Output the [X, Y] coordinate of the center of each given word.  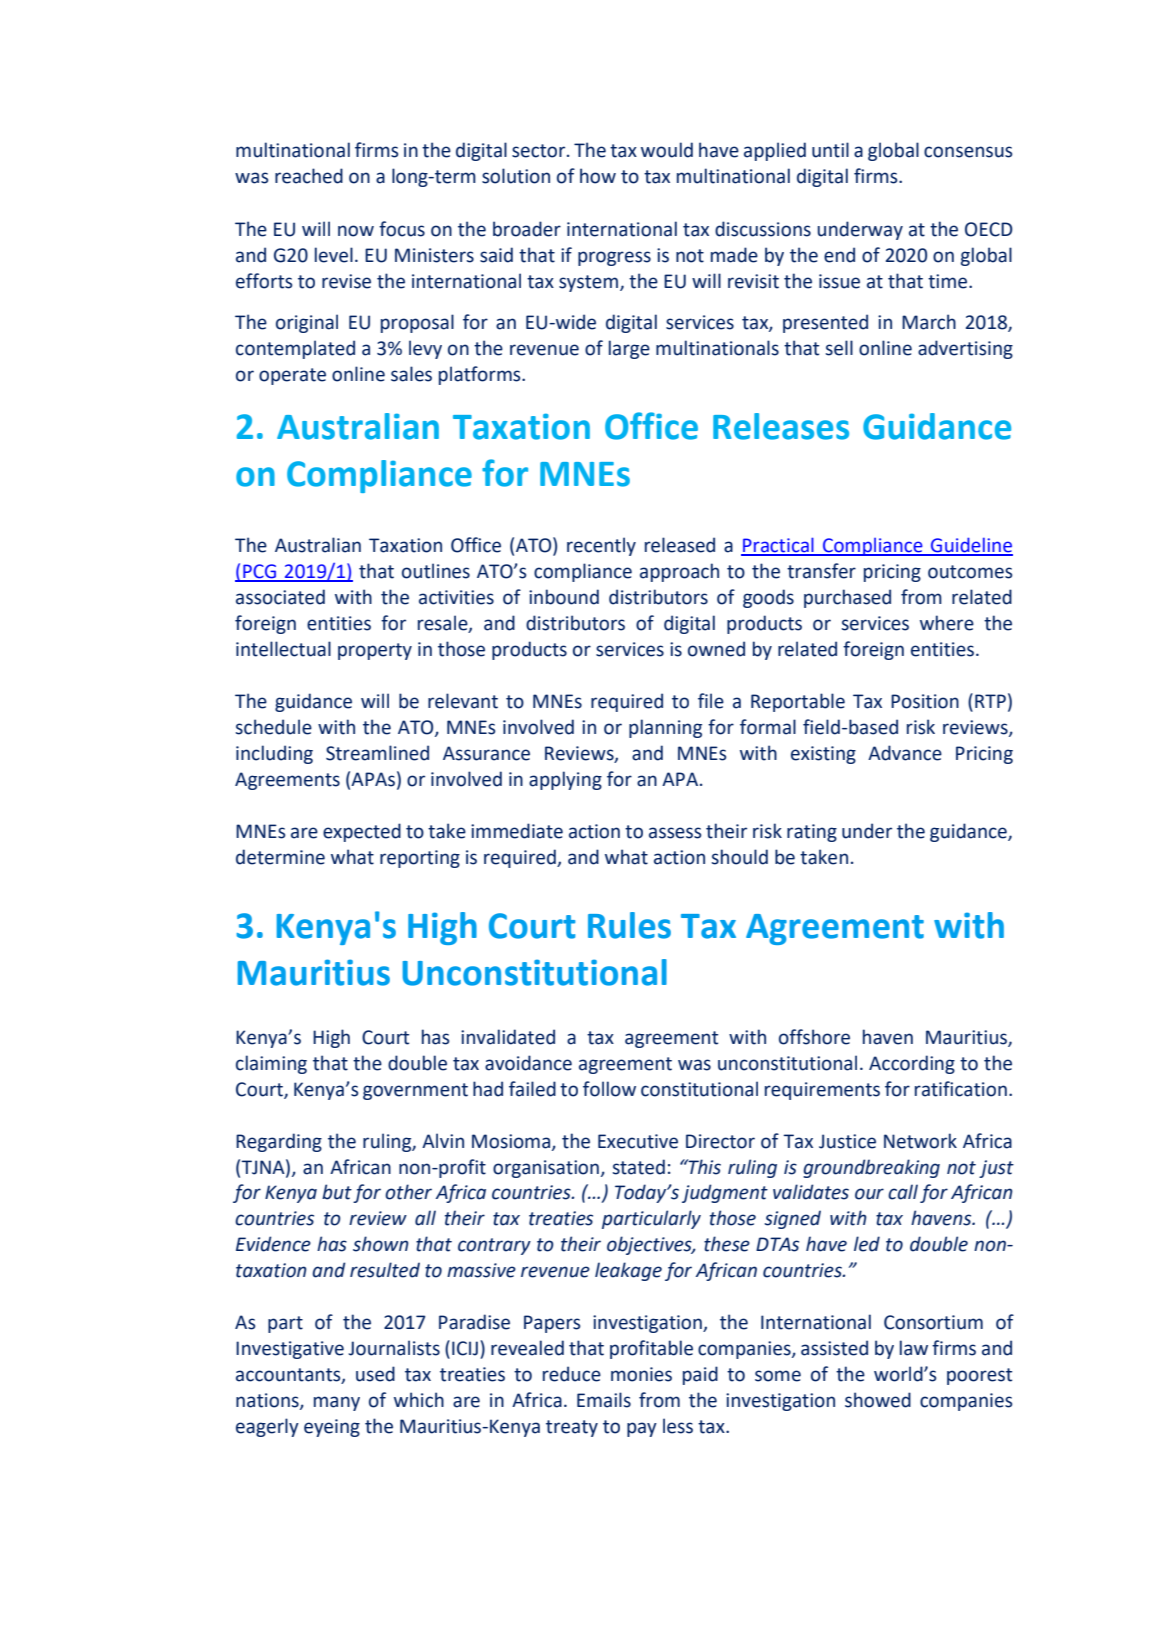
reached [309, 176]
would [667, 150]
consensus [968, 152]
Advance [905, 753]
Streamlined [377, 753]
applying [565, 780]
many [337, 1403]
